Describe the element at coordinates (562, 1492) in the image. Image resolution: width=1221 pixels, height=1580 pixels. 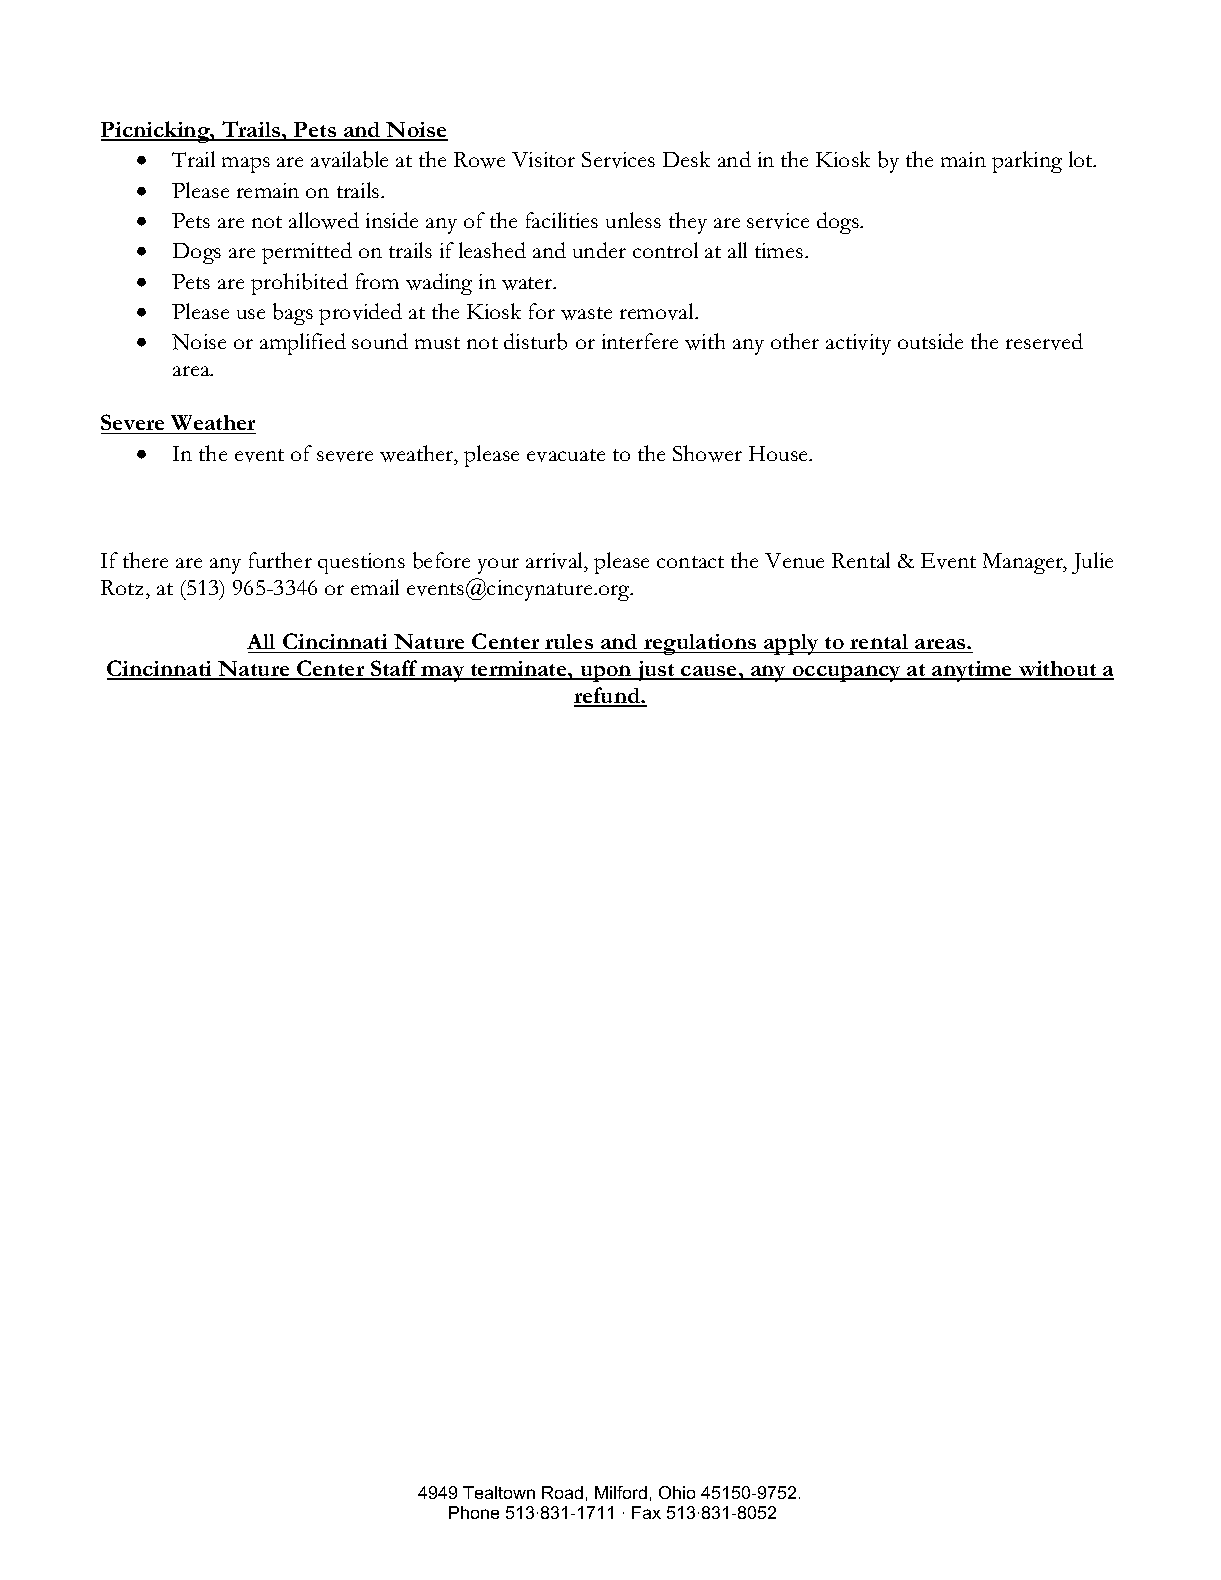
I see `Road` at that location.
